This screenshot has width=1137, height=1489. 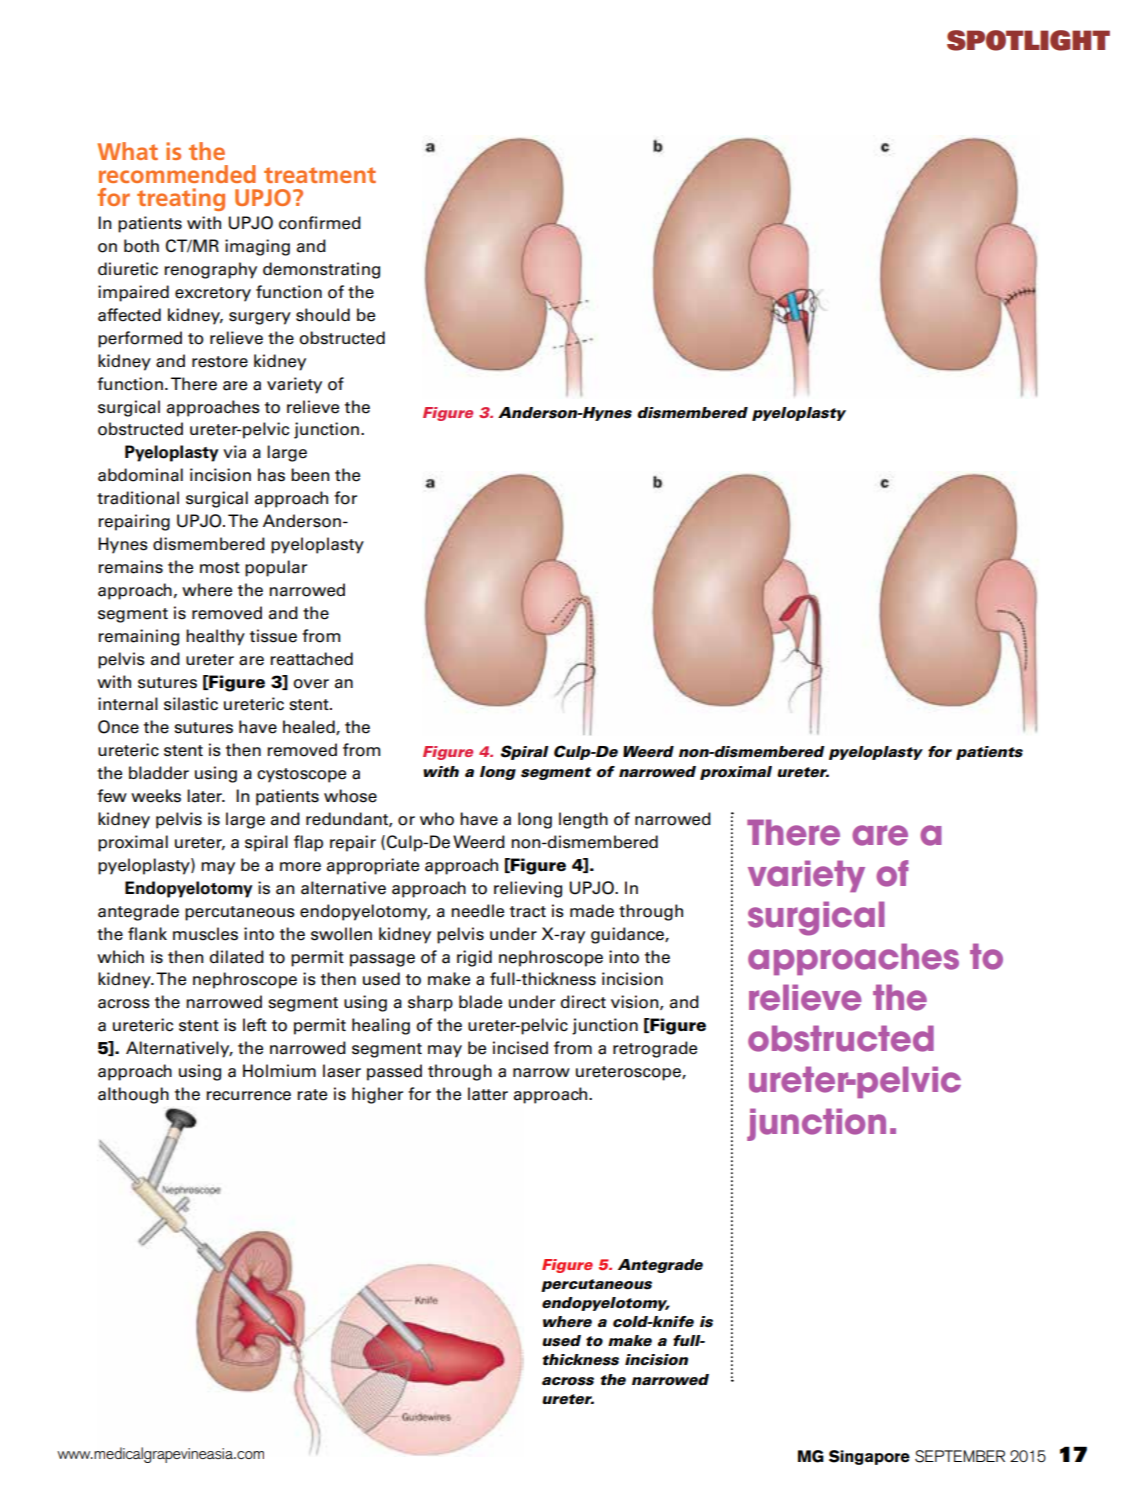 I want to click on later, so click(x=205, y=796).
